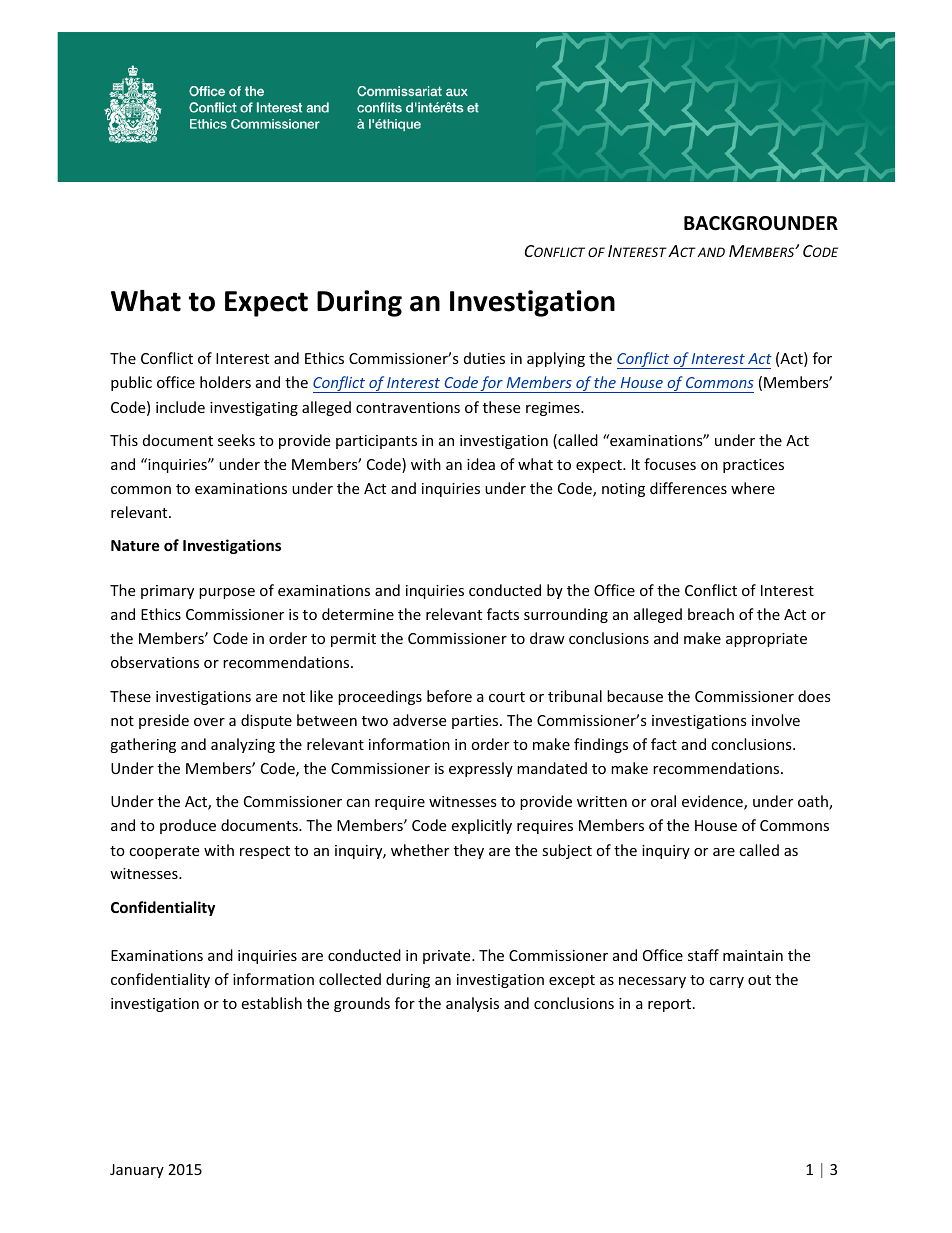 The image size is (952, 1233). What do you see at coordinates (137, 1171) in the page?
I see `January` at bounding box center [137, 1171].
